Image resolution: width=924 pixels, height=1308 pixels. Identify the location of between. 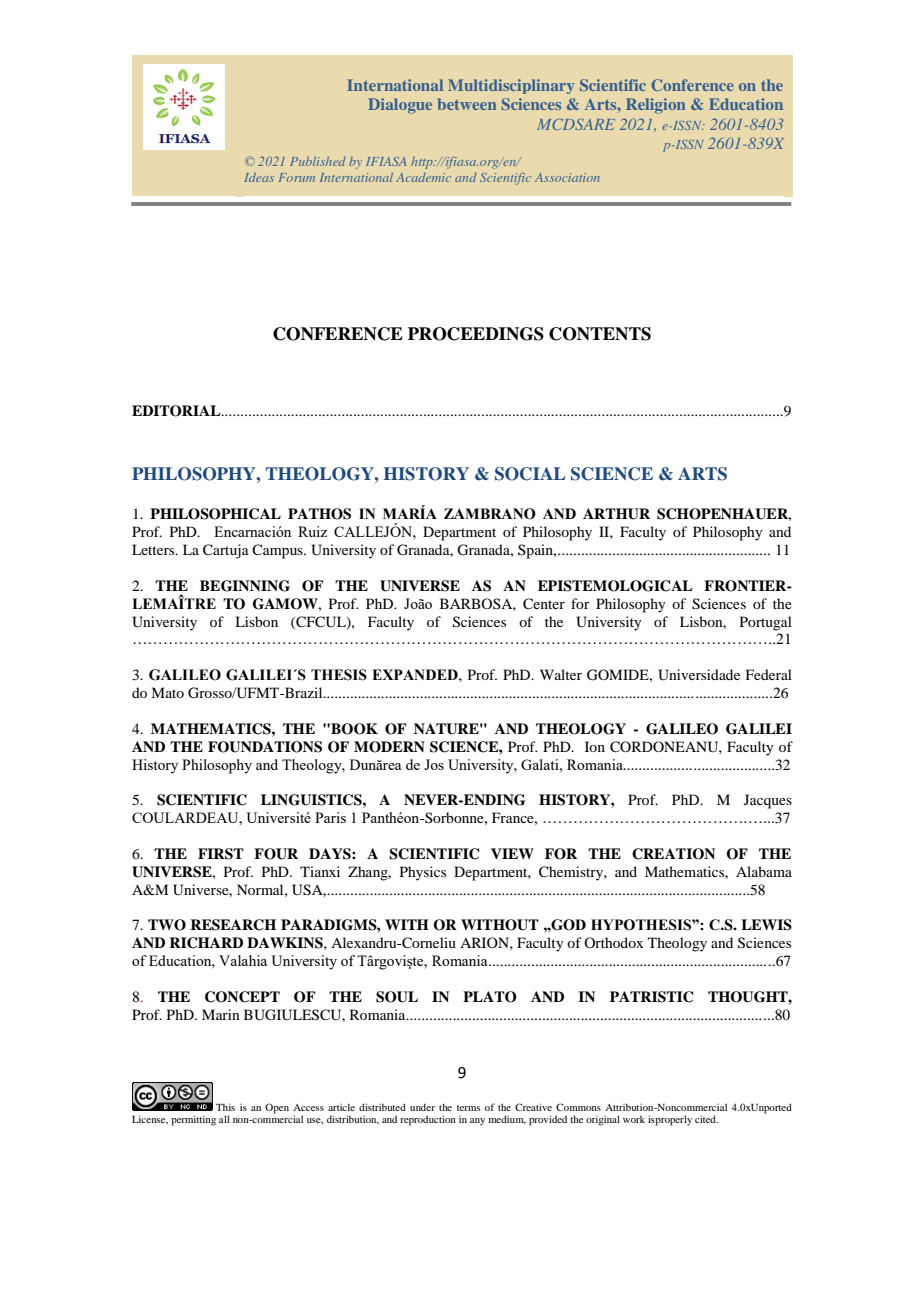
(467, 104).
